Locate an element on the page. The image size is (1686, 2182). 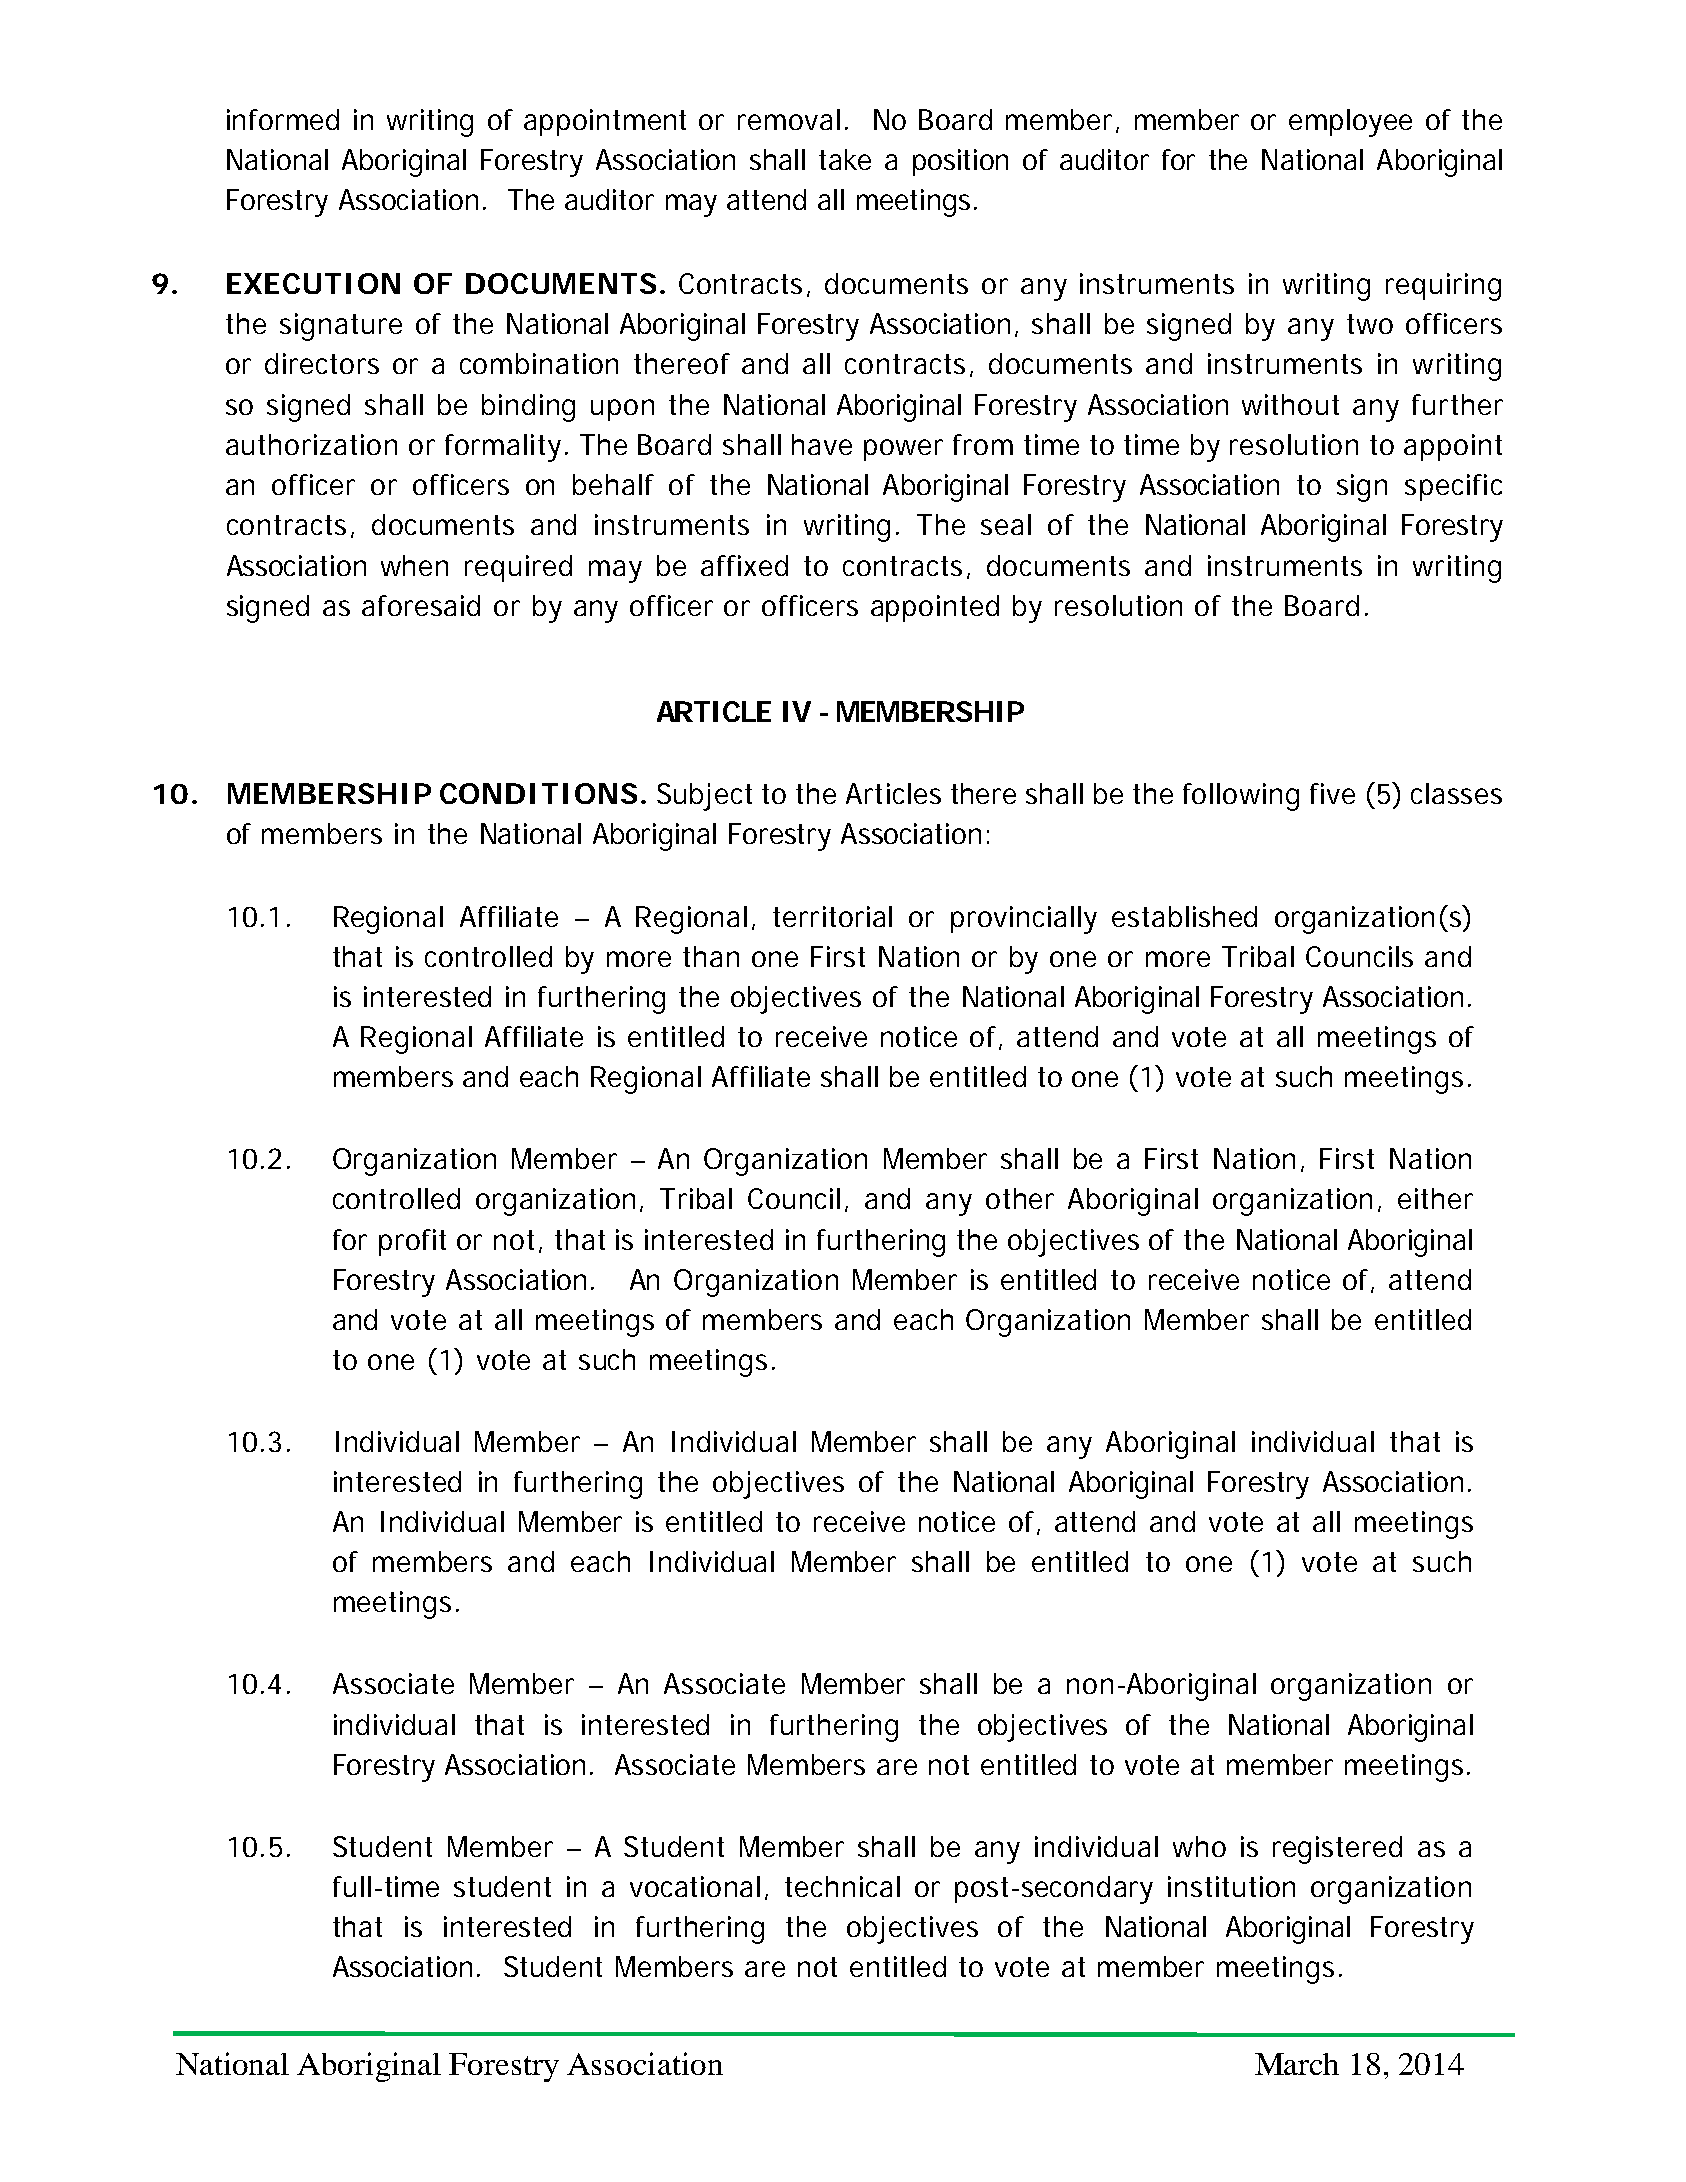
CONDITIONS is located at coordinates (538, 793).
